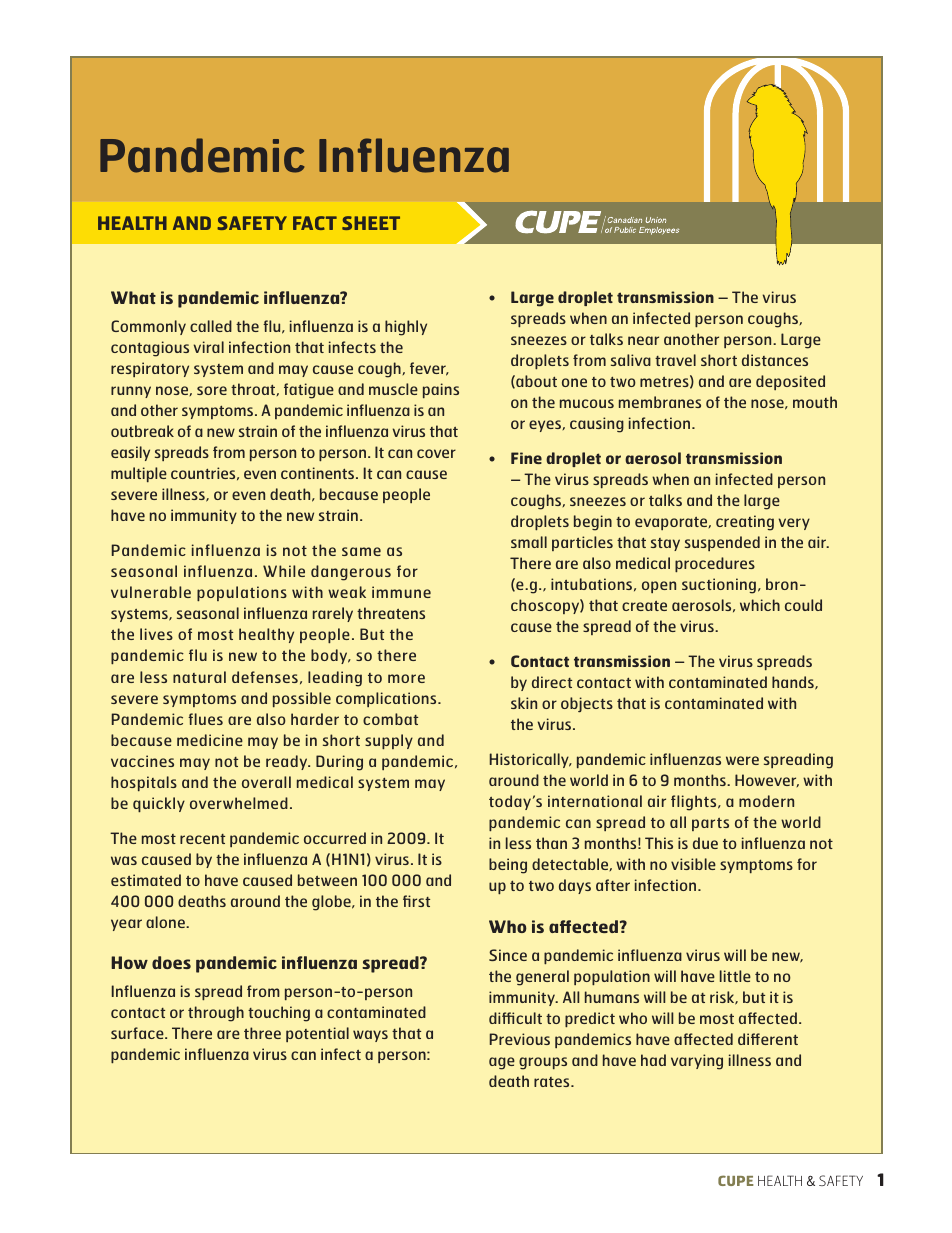 This screenshot has height=1233, width=952. I want to click on hands, so click(794, 683).
